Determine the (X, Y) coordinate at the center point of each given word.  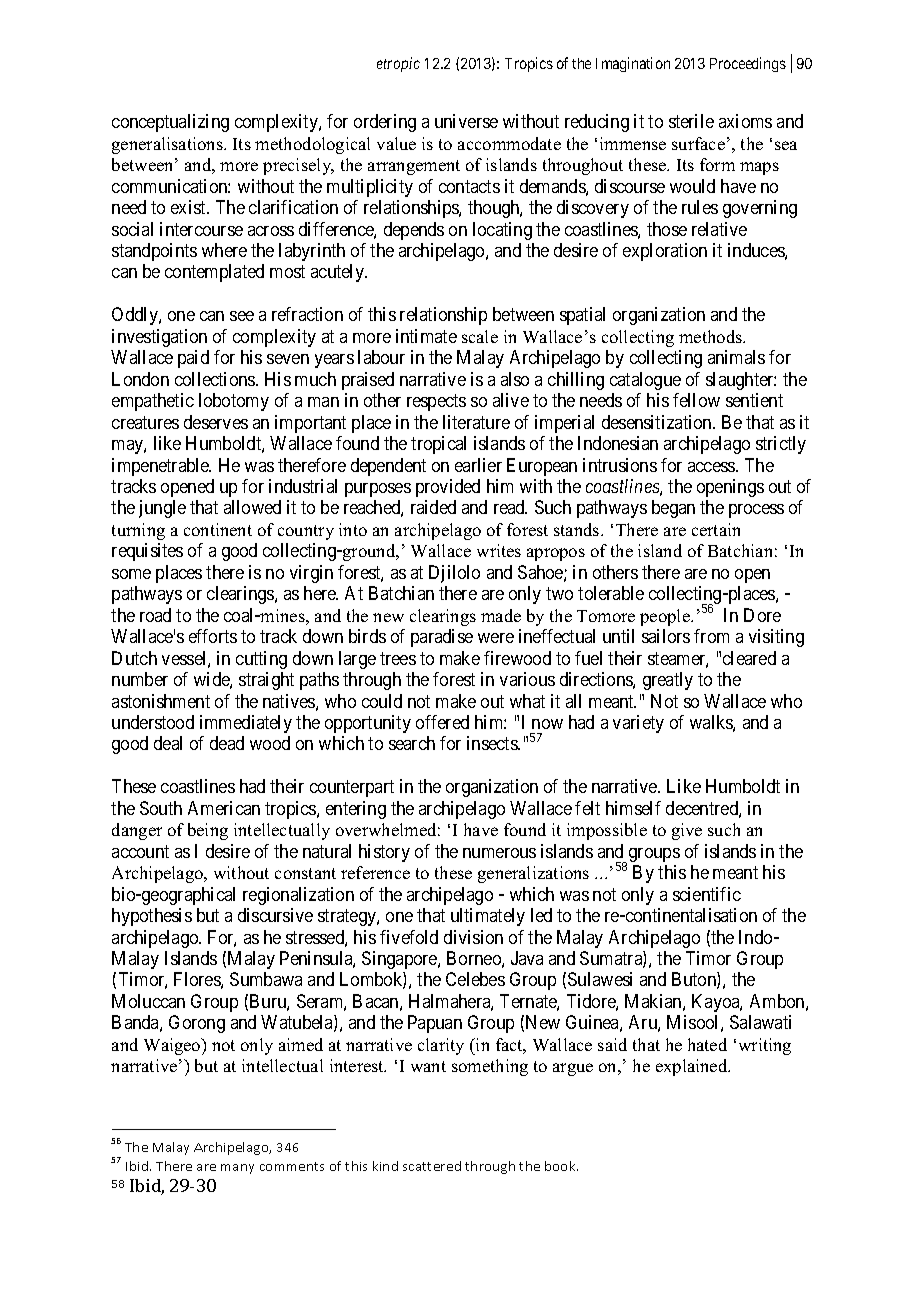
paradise (442, 638)
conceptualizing (170, 123)
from (711, 636)
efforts (213, 636)
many (237, 1169)
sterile (691, 121)
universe (466, 121)
